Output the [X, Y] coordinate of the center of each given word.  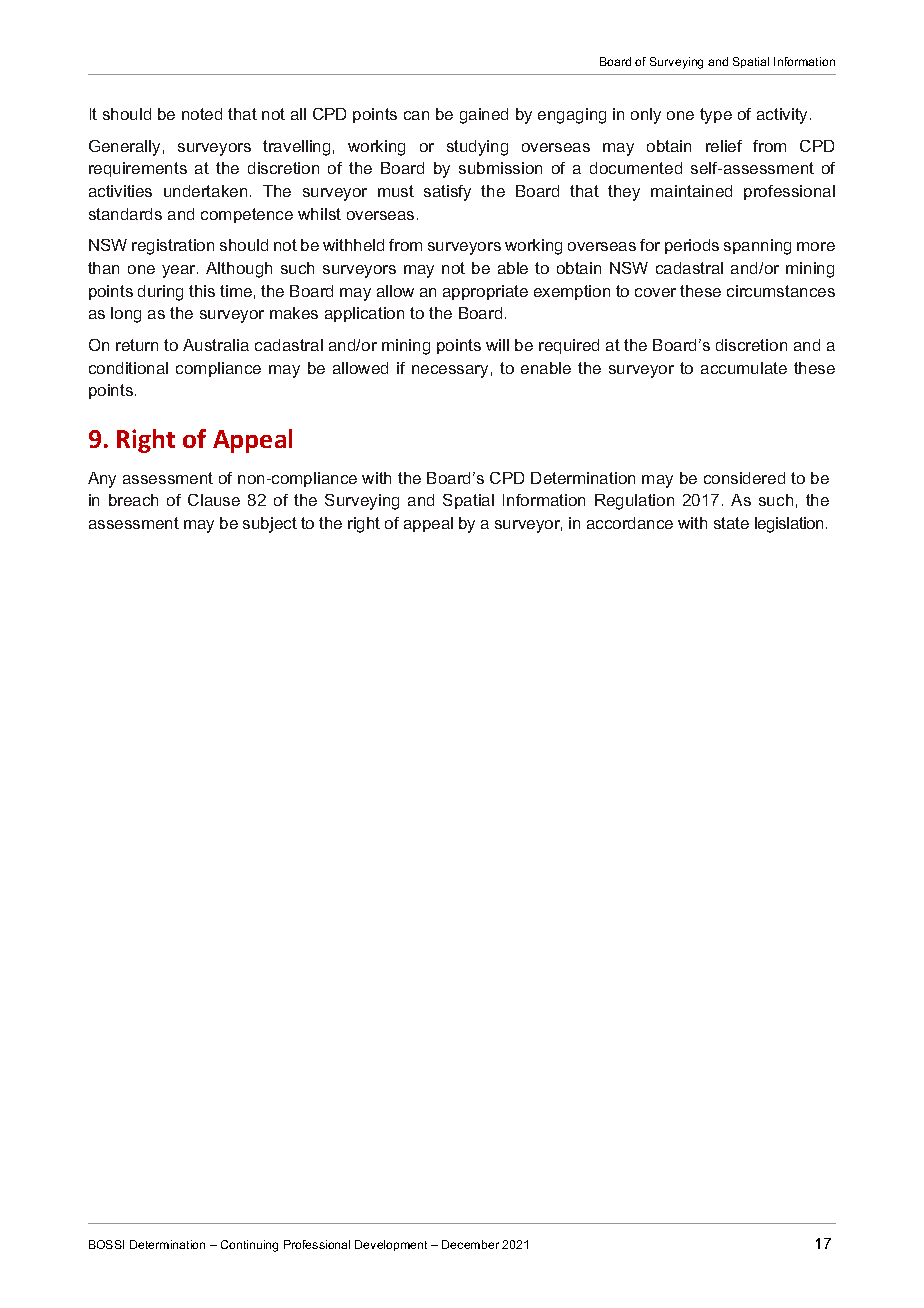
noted [202, 114]
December [470, 1244]
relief [724, 146]
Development [391, 1245]
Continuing [249, 1246]
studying [477, 148]
